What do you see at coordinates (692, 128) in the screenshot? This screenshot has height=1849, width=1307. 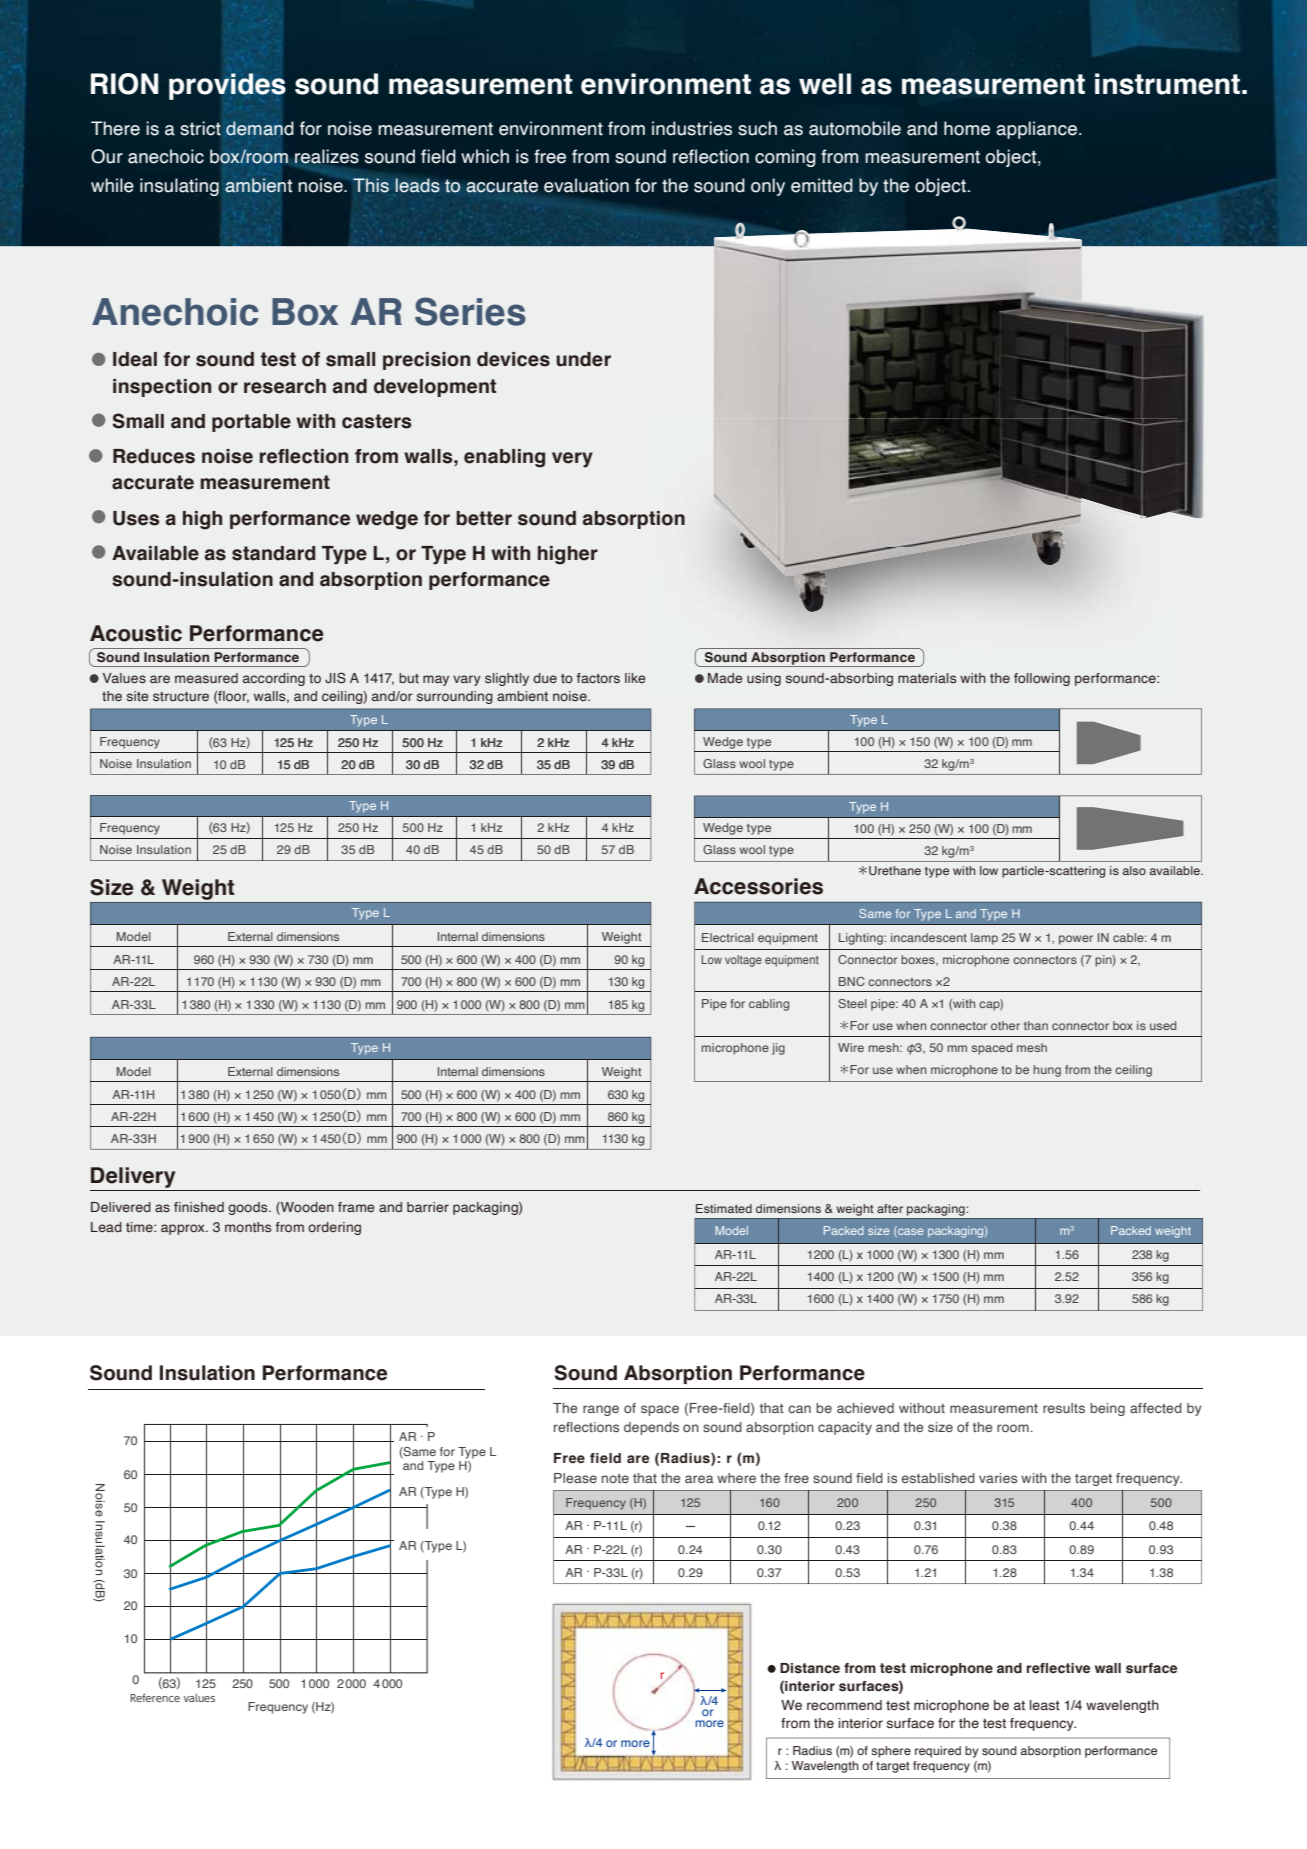 I see `industries` at bounding box center [692, 128].
